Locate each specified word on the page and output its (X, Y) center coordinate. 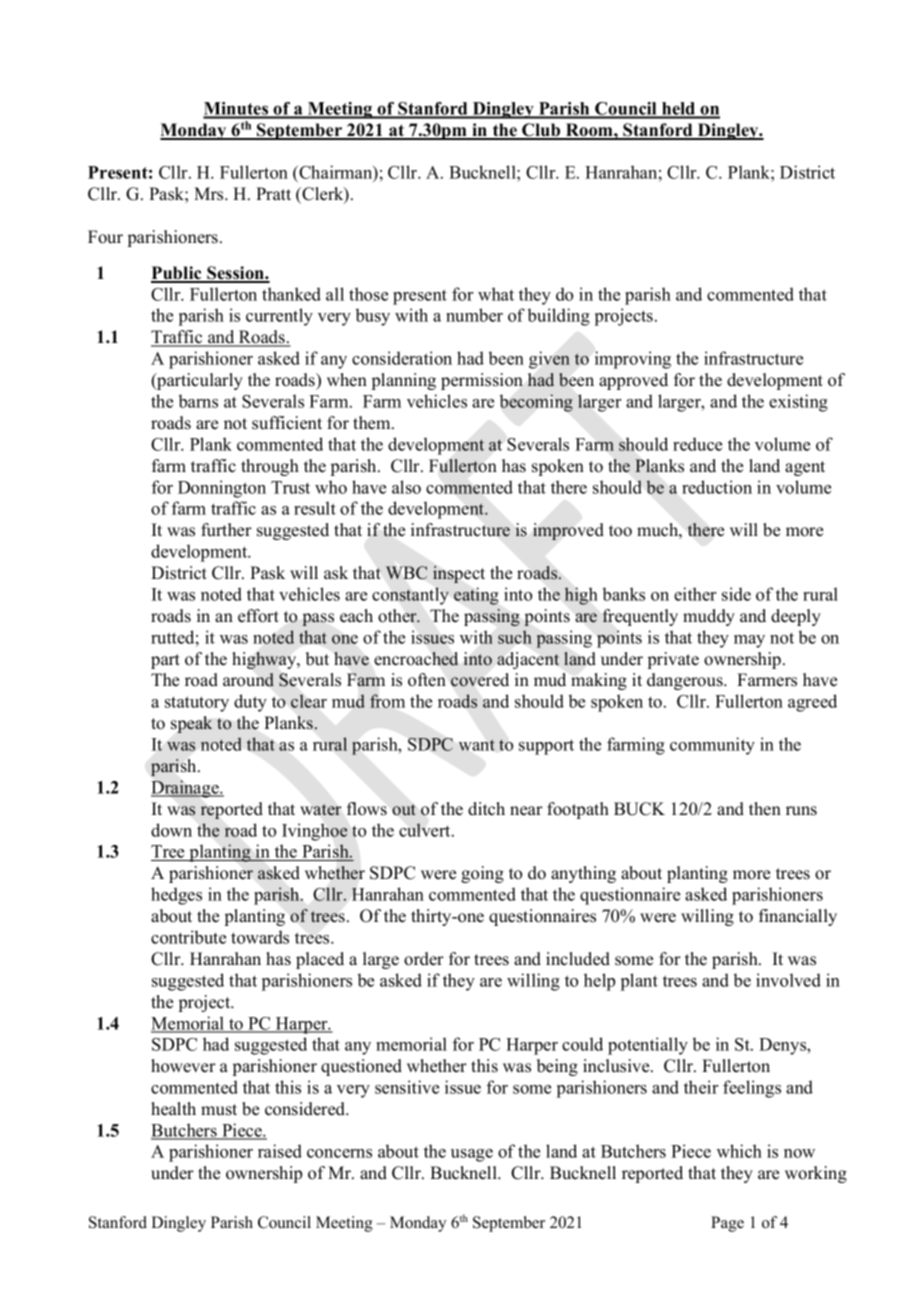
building (559, 317)
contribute (188, 937)
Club (541, 131)
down (171, 830)
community (712, 746)
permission (482, 381)
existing (798, 403)
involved (788, 980)
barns (198, 401)
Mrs (210, 194)
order (424, 959)
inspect (459, 574)
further (226, 530)
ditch (486, 809)
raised (280, 1151)
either (695, 594)
